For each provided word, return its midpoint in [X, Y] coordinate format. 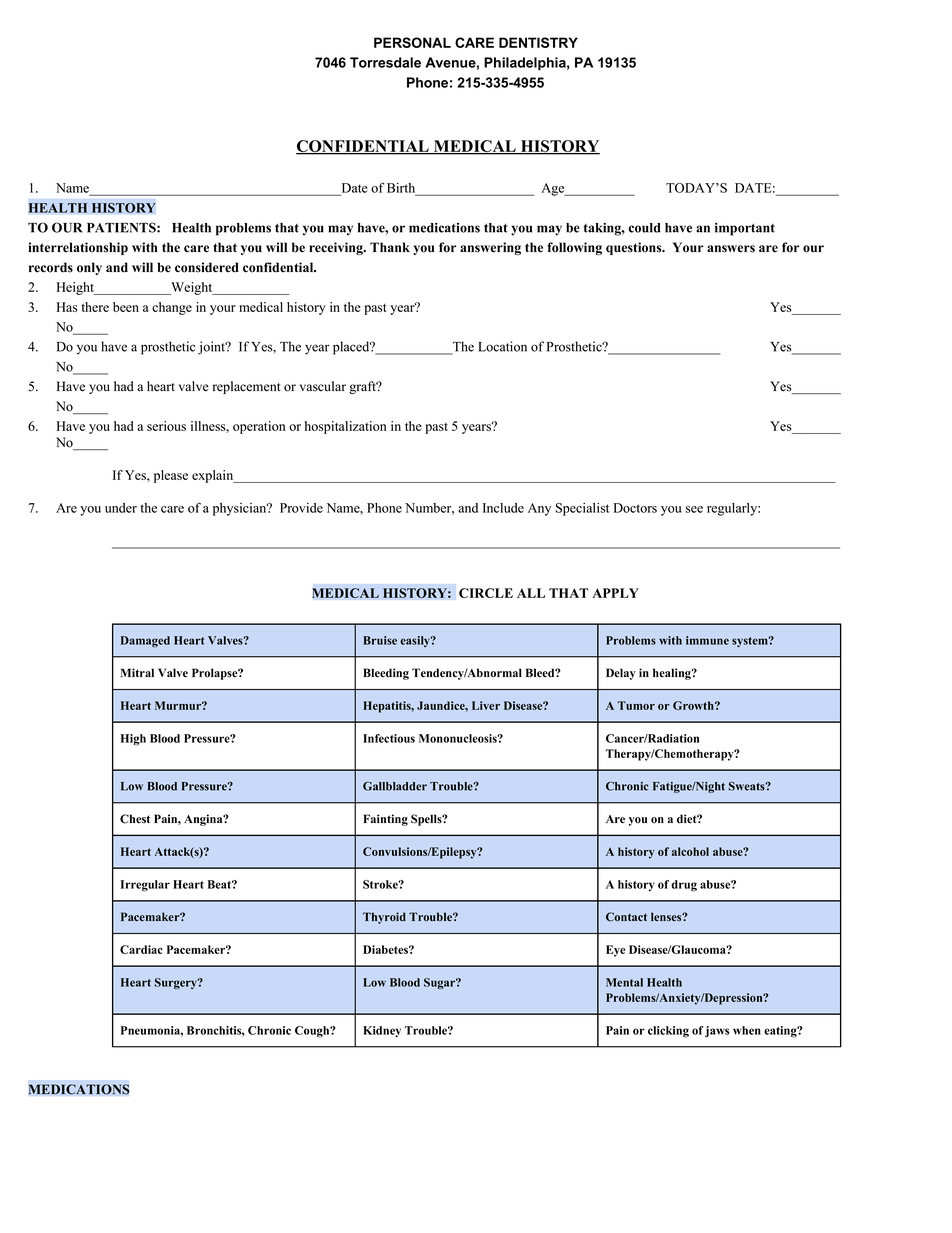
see [694, 509]
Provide [301, 508]
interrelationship [78, 248]
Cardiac [141, 949]
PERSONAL [412, 42]
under [121, 508]
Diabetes [386, 949]
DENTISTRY [538, 42]
